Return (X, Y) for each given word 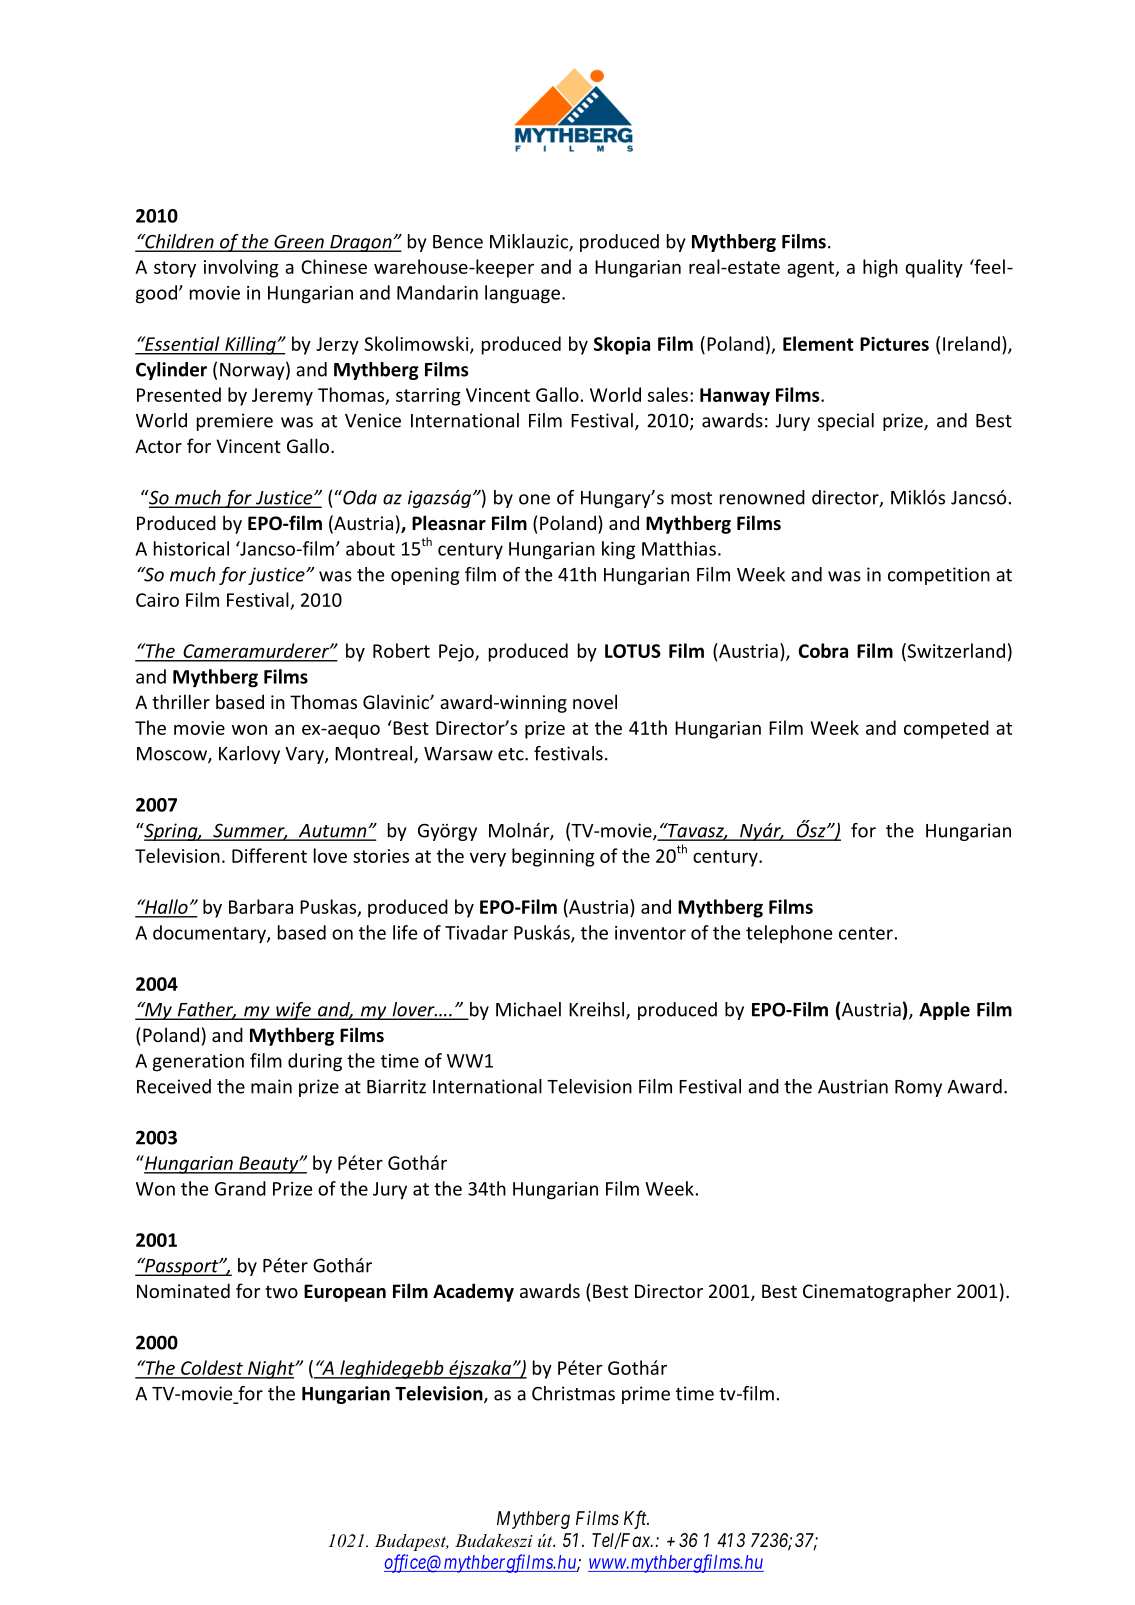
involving (241, 268)
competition (939, 576)
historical (191, 548)
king (618, 550)
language (522, 294)
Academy (473, 1292)
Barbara (261, 906)
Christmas (573, 1393)
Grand (240, 1188)
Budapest (412, 1542)
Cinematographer (877, 1292)
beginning (553, 857)
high (880, 268)
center (866, 933)
